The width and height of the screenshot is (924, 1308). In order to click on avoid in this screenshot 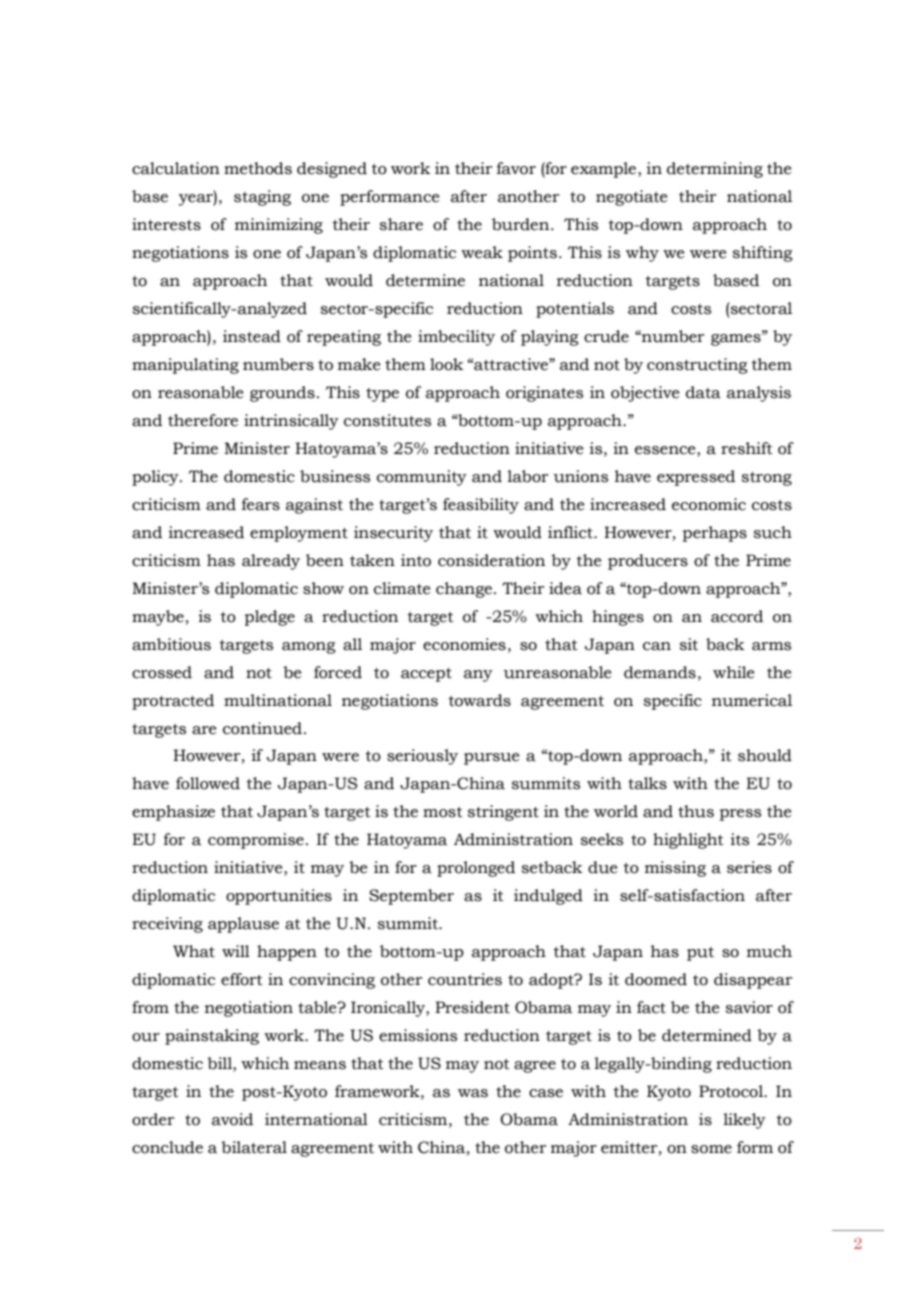, I will do `click(232, 1119)`.
